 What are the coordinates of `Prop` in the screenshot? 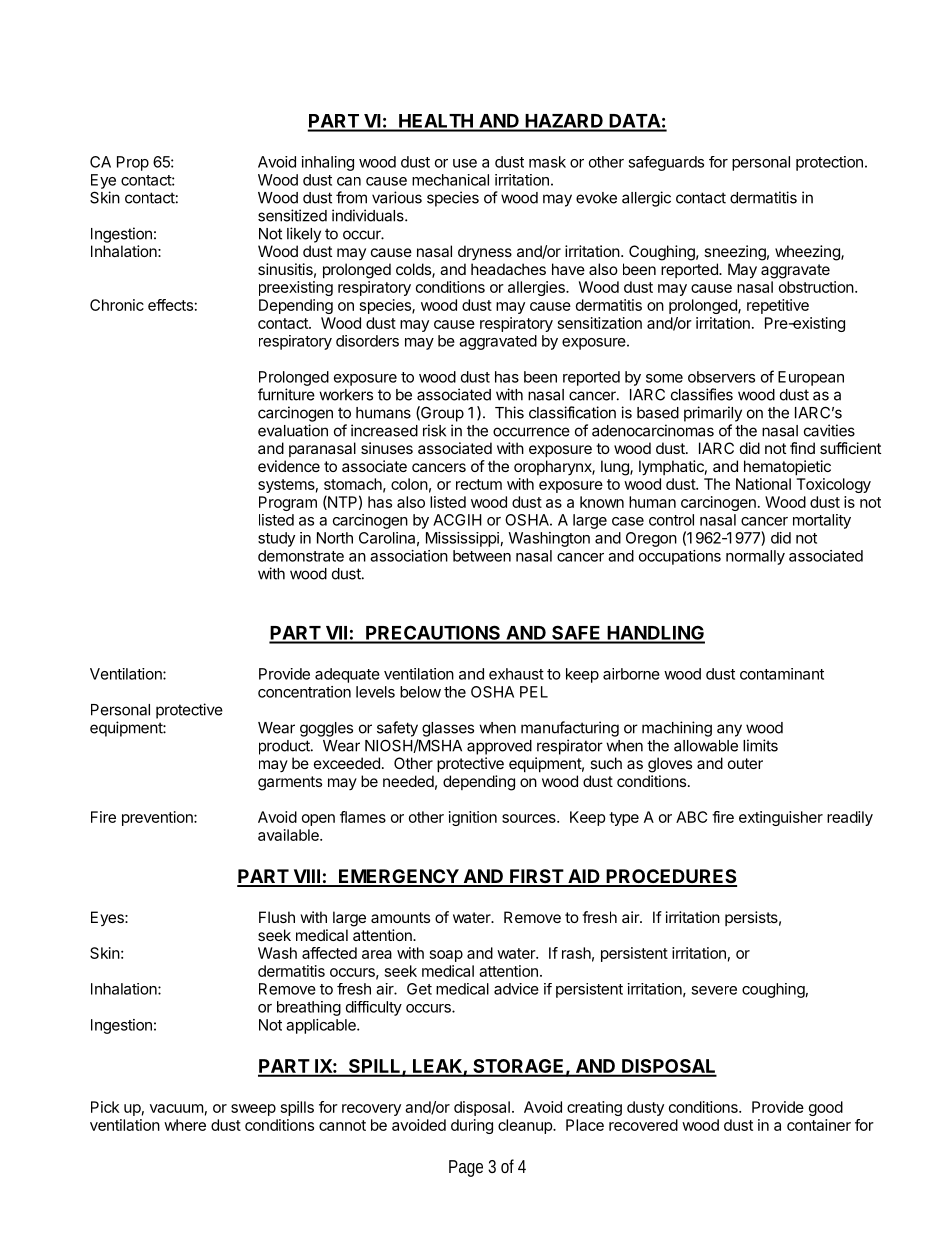 It's located at (133, 163).
